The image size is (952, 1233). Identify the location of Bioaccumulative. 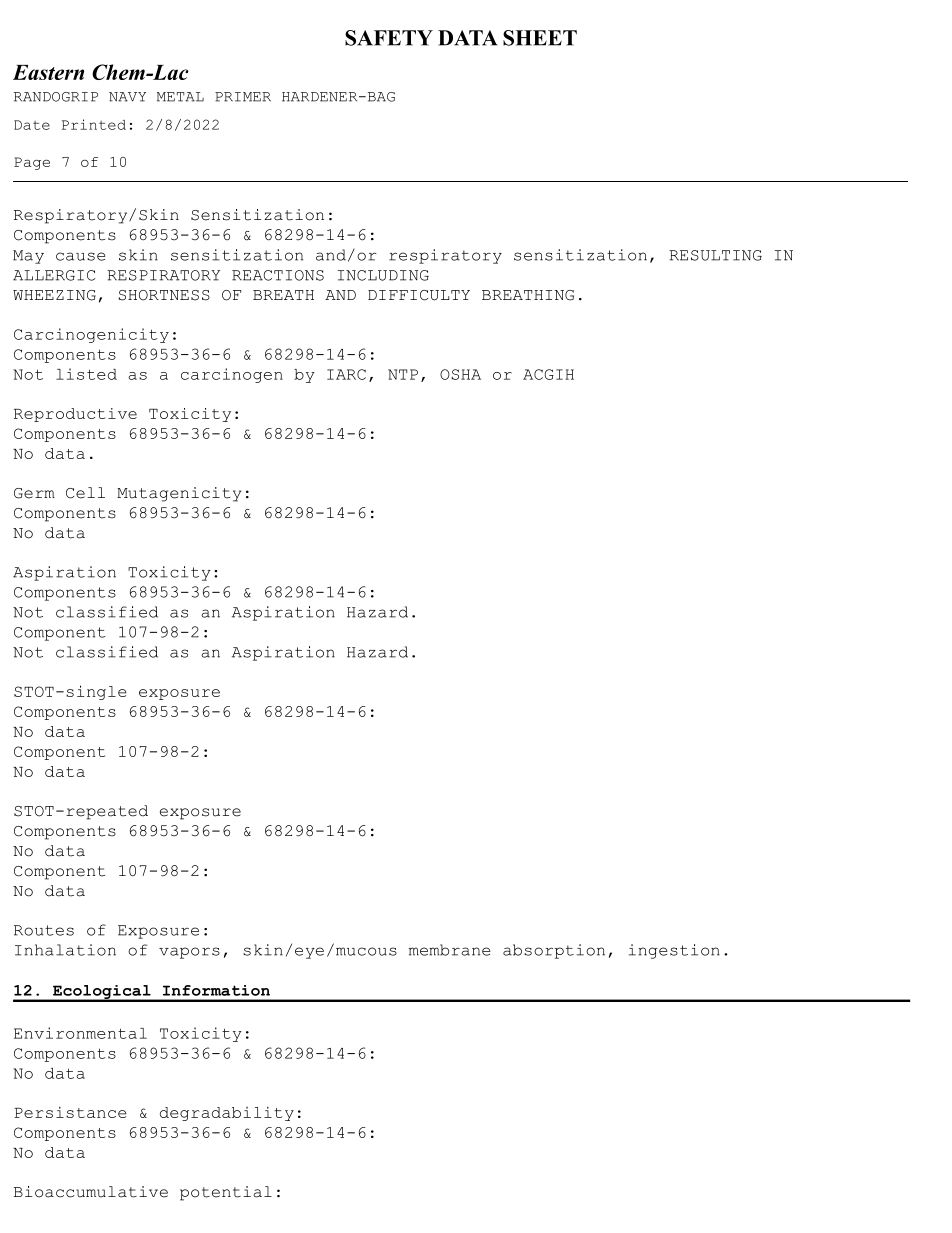
(91, 1192).
